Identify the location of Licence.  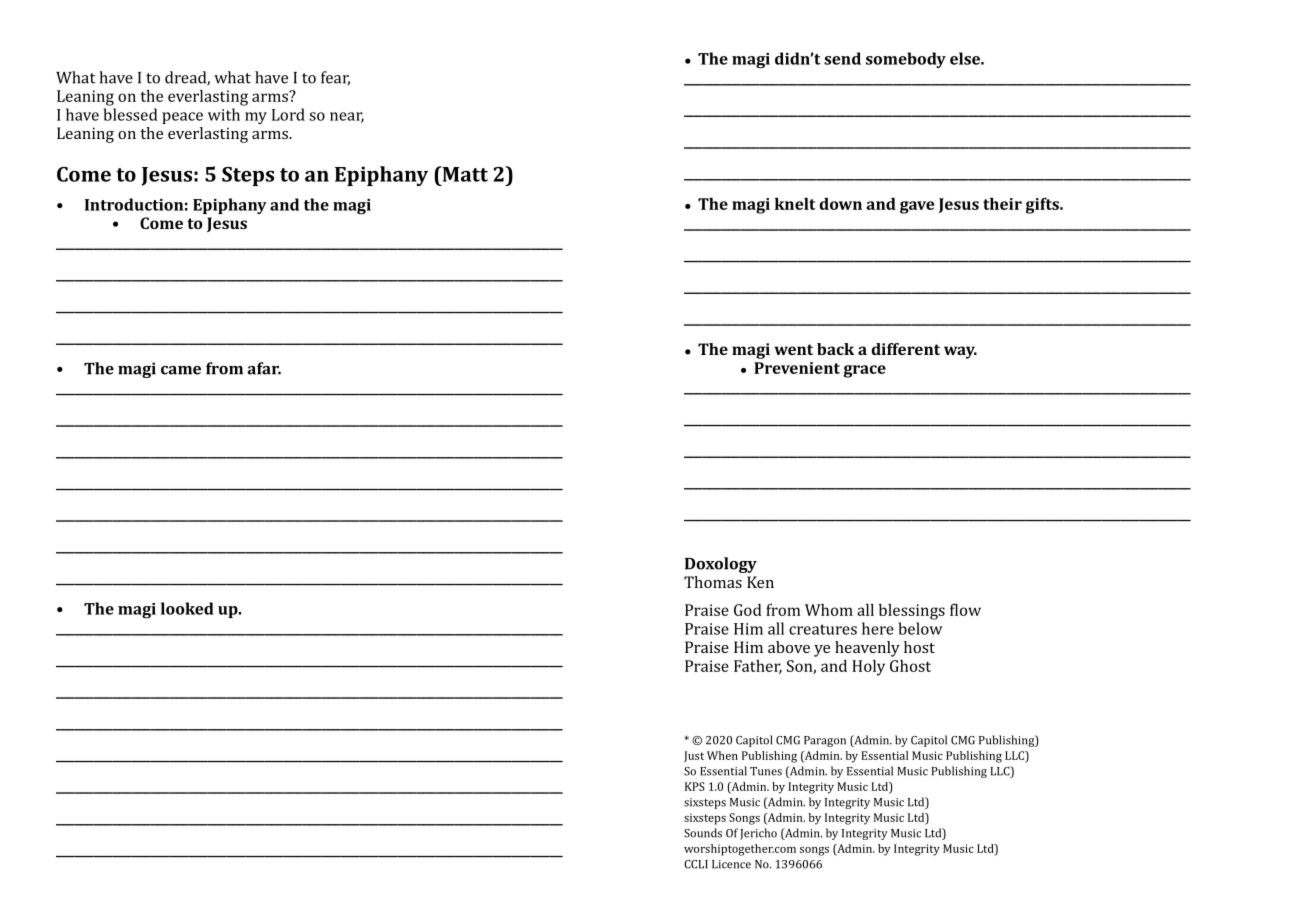
(731, 864).
